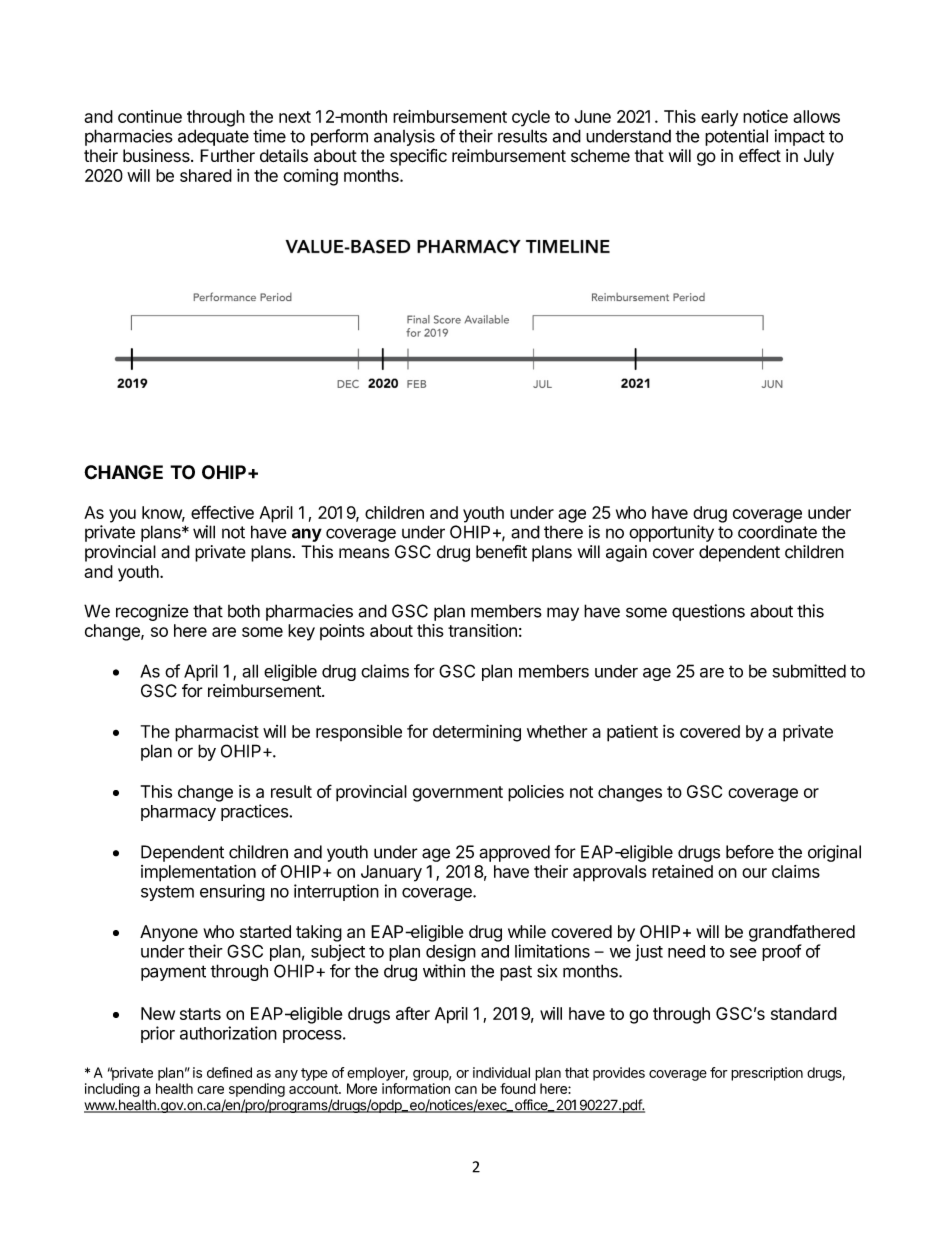 Image resolution: width=952 pixels, height=1233 pixels. I want to click on prescription, so click(767, 1074).
